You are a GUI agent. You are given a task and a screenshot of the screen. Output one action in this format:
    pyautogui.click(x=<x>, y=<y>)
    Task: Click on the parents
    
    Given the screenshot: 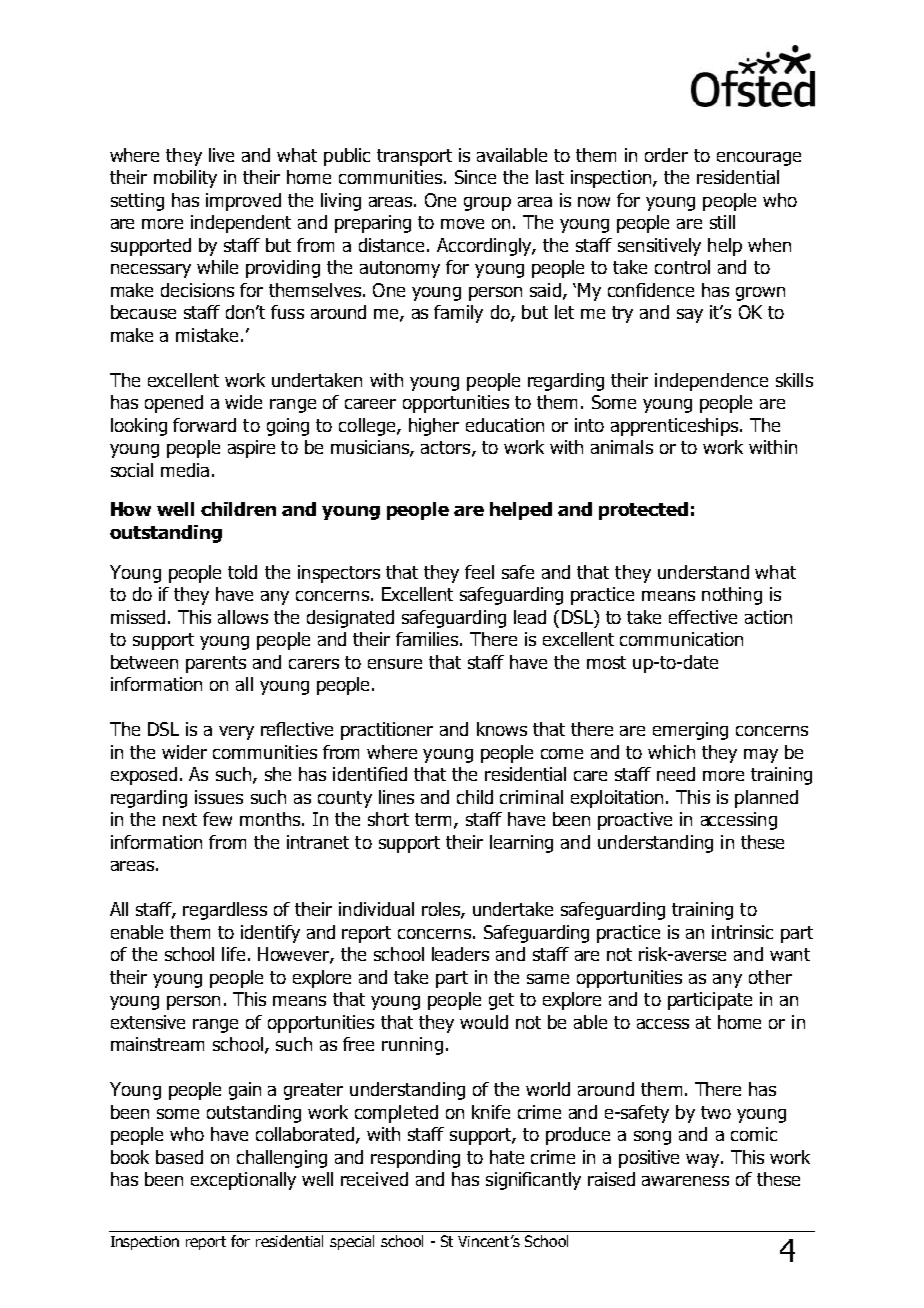 What is the action you would take?
    pyautogui.click(x=216, y=664)
